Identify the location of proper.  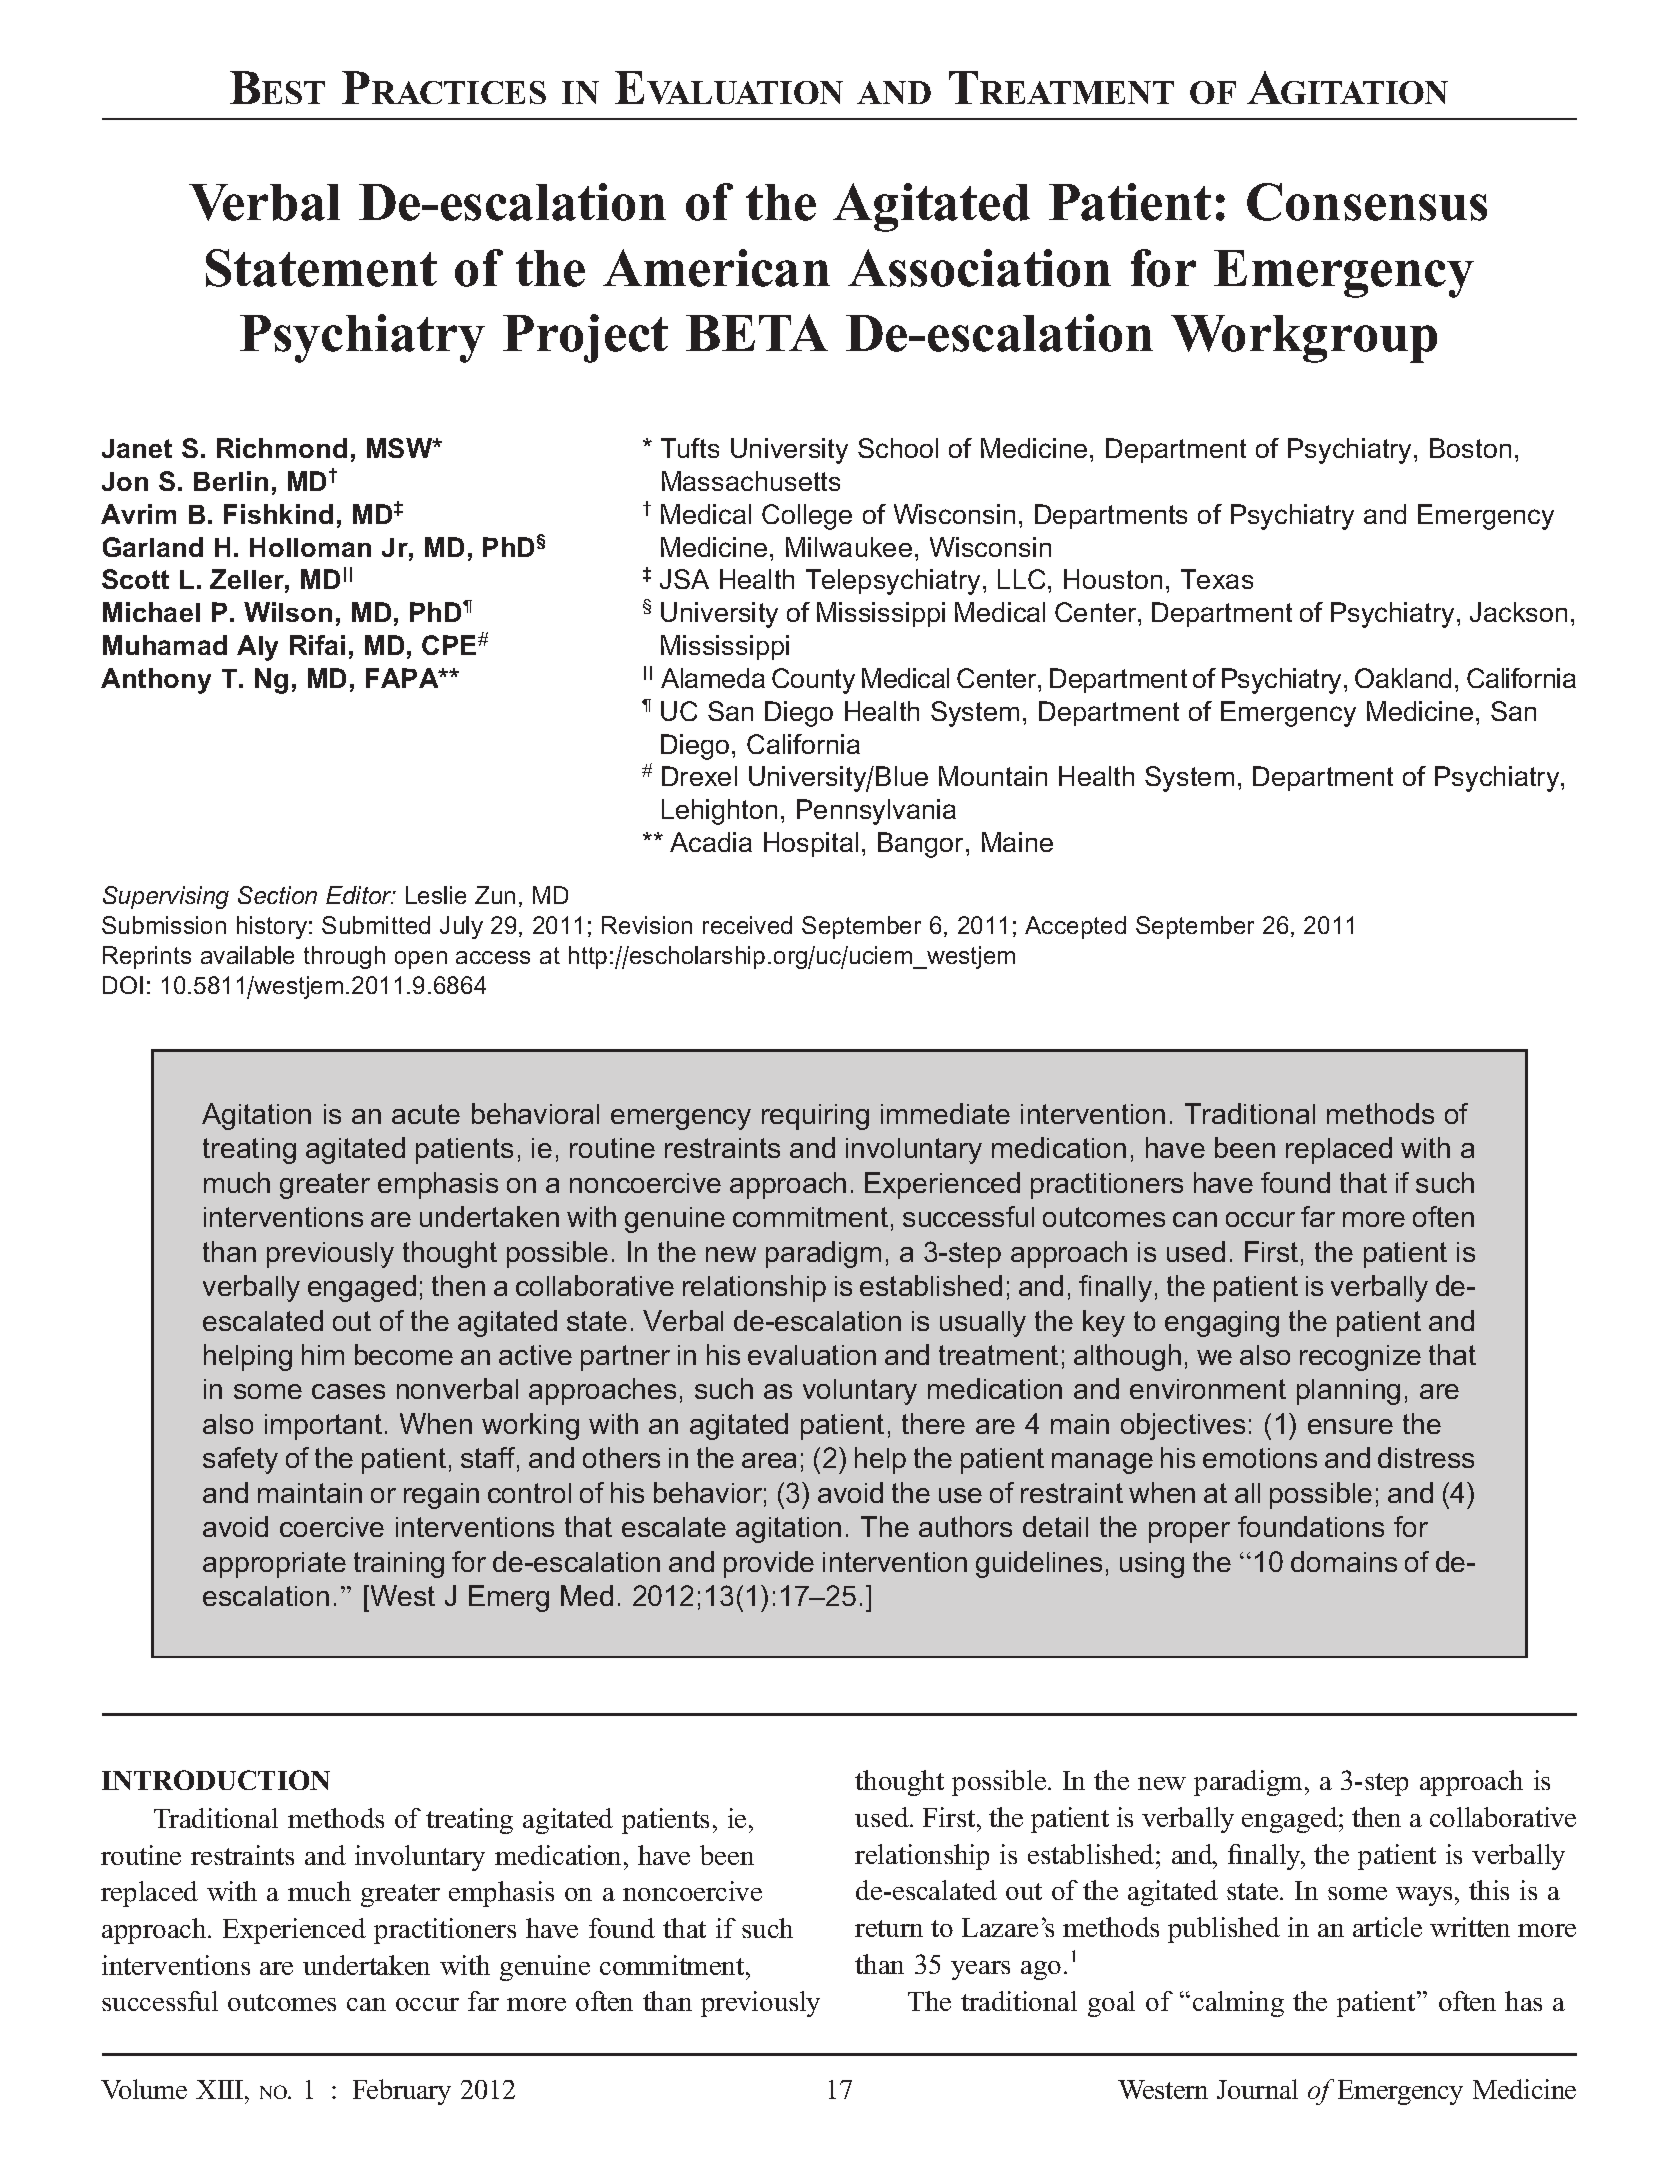
(1189, 1532).
